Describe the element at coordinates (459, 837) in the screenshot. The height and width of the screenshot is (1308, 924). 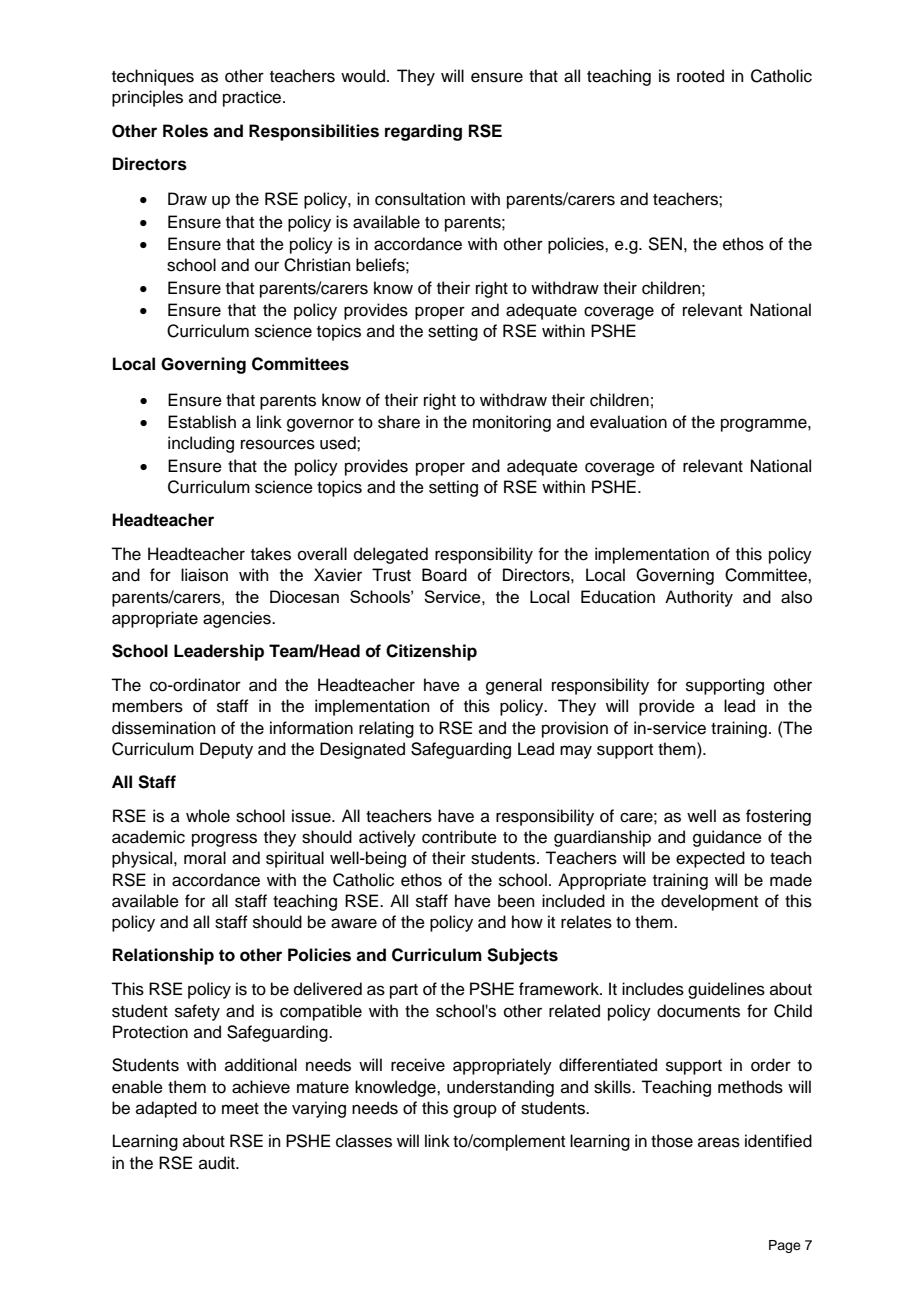
I see `contribute` at that location.
